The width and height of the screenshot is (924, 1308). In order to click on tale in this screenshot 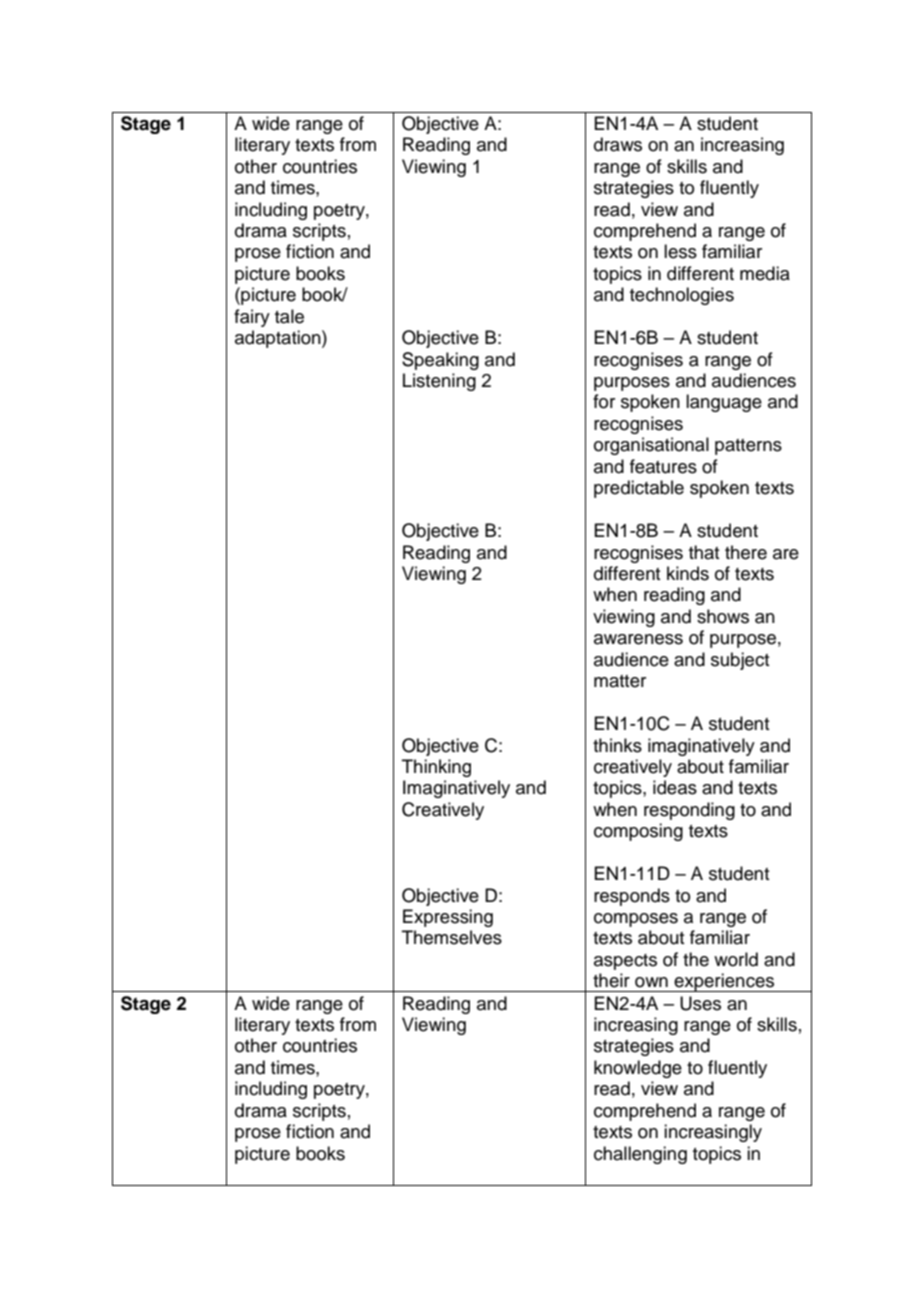, I will do `click(289, 316)`.
